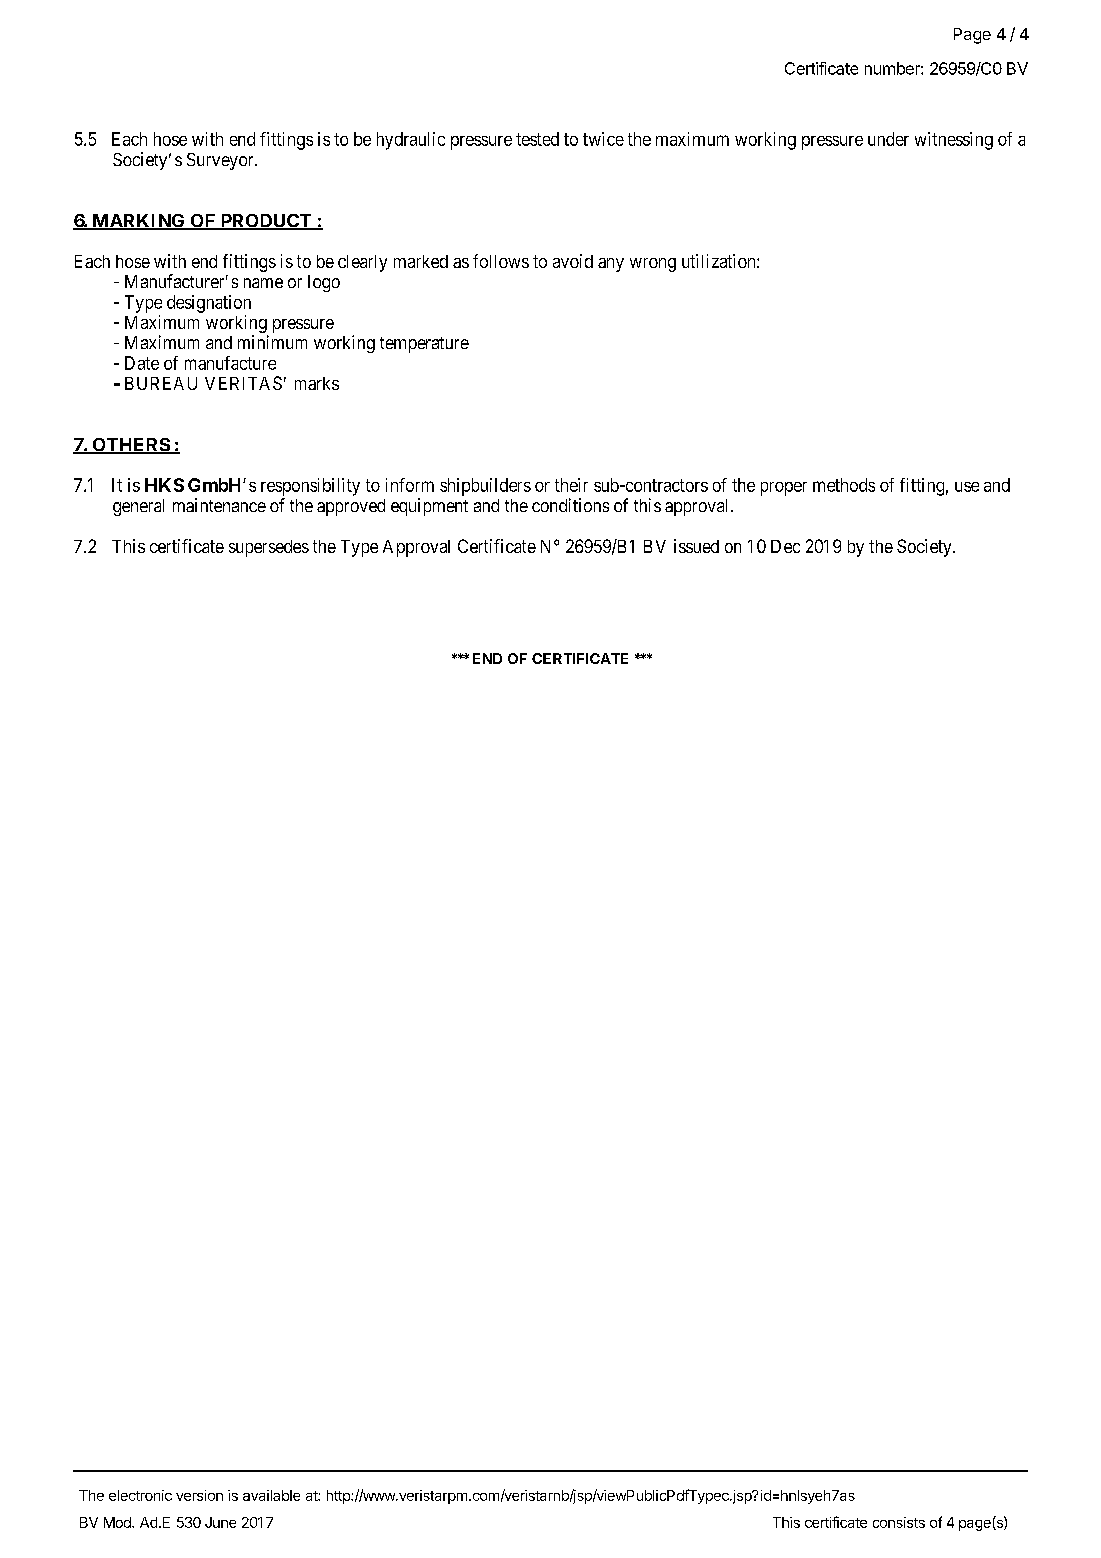 The image size is (1101, 1558). What do you see at coordinates (221, 161) in the document?
I see `Surveyor` at bounding box center [221, 161].
